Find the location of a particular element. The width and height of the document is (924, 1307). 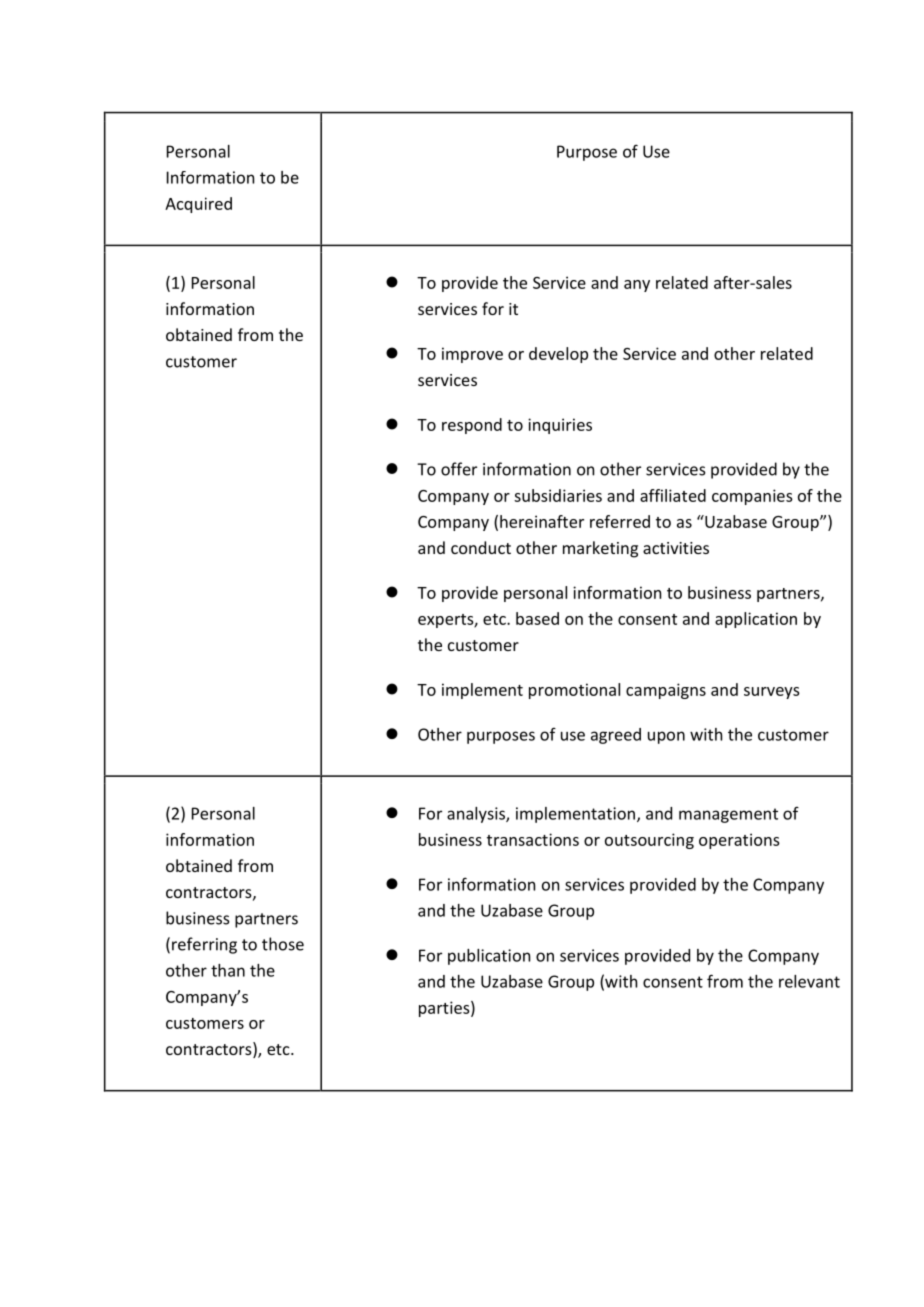

publication is located at coordinates (489, 957).
